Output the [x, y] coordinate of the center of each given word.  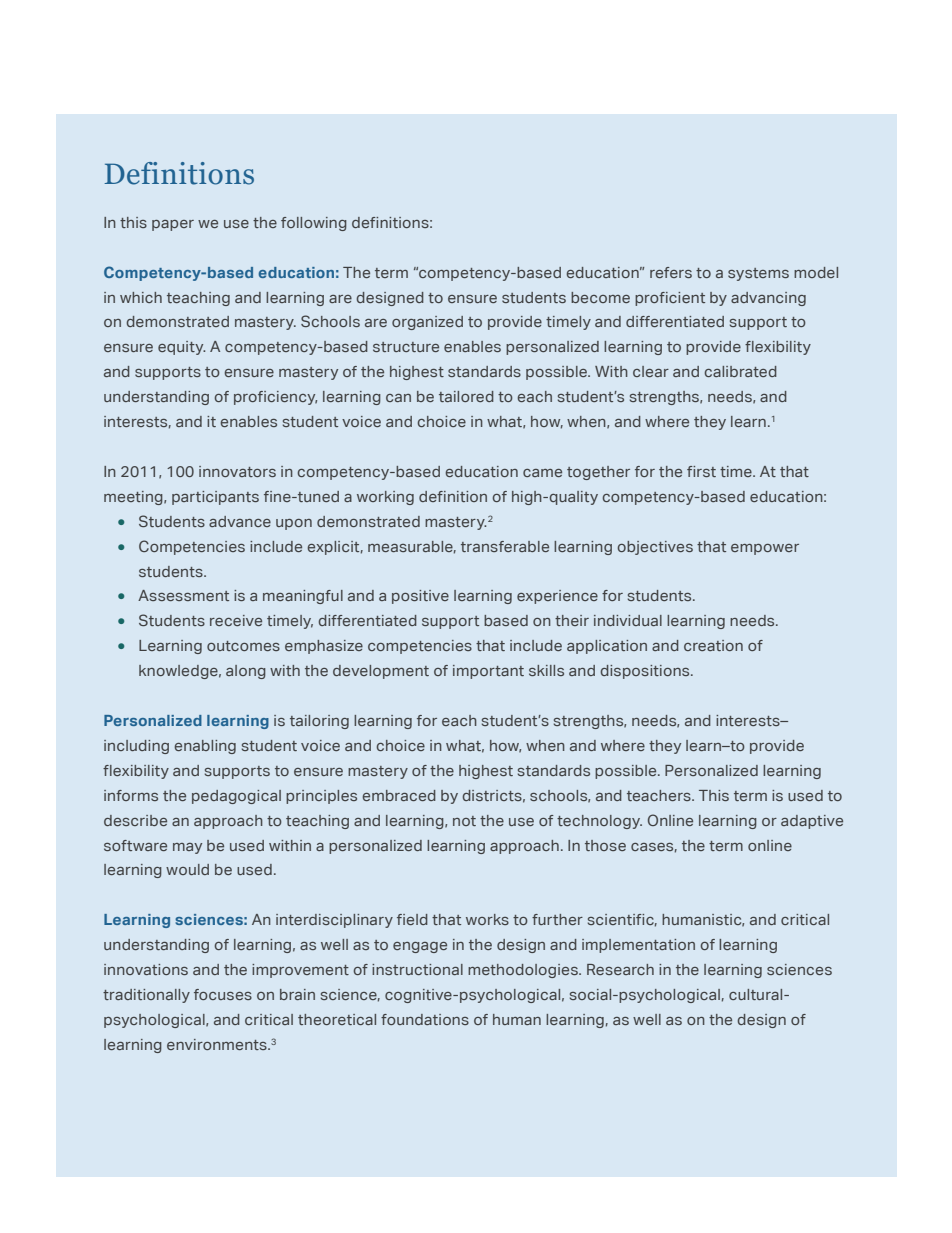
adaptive [812, 822]
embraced [399, 795]
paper [173, 225]
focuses [223, 994]
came [542, 473]
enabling [205, 747]
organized [427, 323]
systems [758, 274]
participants [215, 498]
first [701, 471]
